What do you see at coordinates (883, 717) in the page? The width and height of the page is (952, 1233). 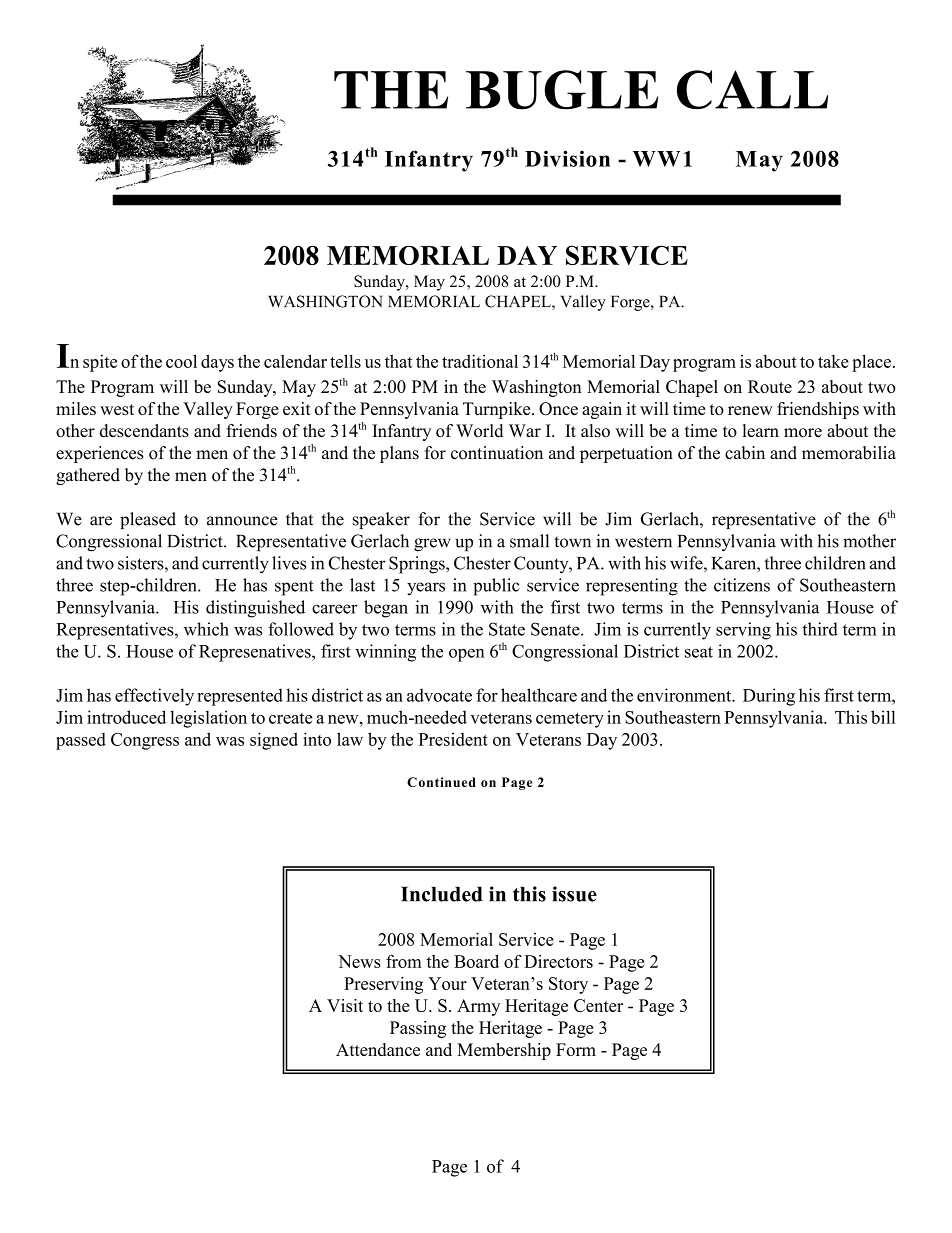 I see `bill` at bounding box center [883, 717].
